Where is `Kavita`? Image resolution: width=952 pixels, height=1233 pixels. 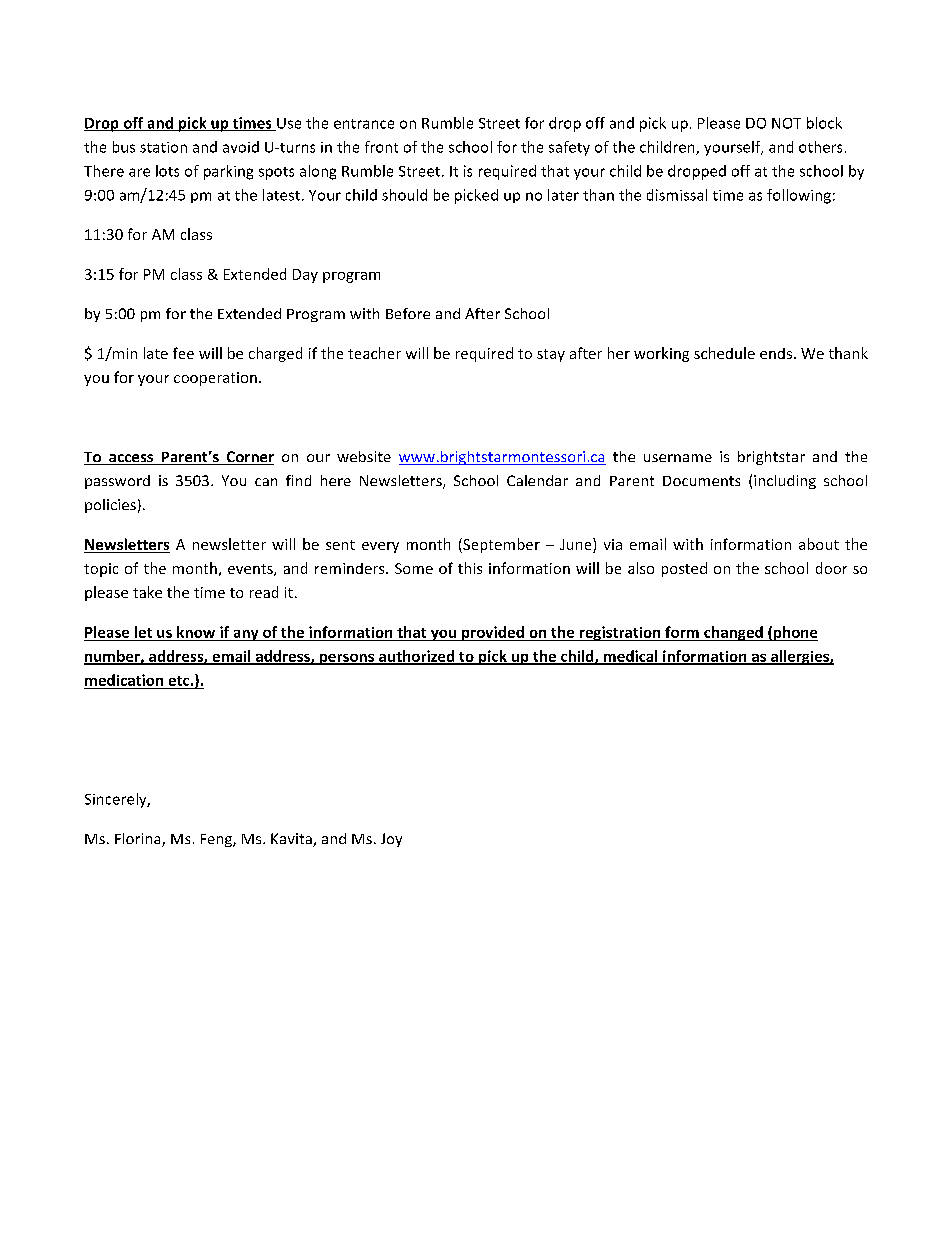
Kavita is located at coordinates (292, 840).
